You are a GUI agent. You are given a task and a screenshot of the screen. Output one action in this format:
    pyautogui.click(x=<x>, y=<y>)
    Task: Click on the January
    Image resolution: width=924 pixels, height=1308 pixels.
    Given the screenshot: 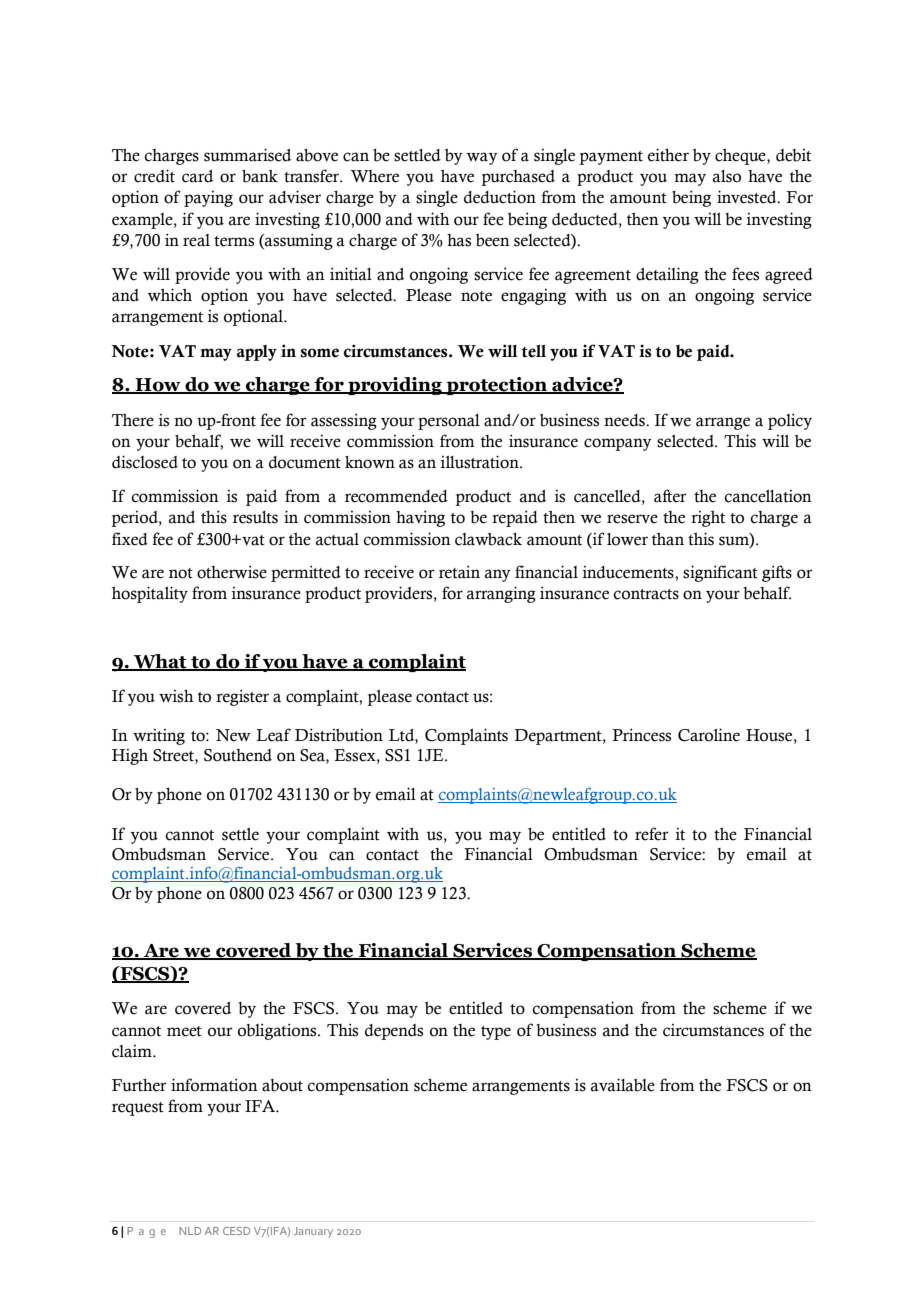 What is the action you would take?
    pyautogui.click(x=313, y=1232)
